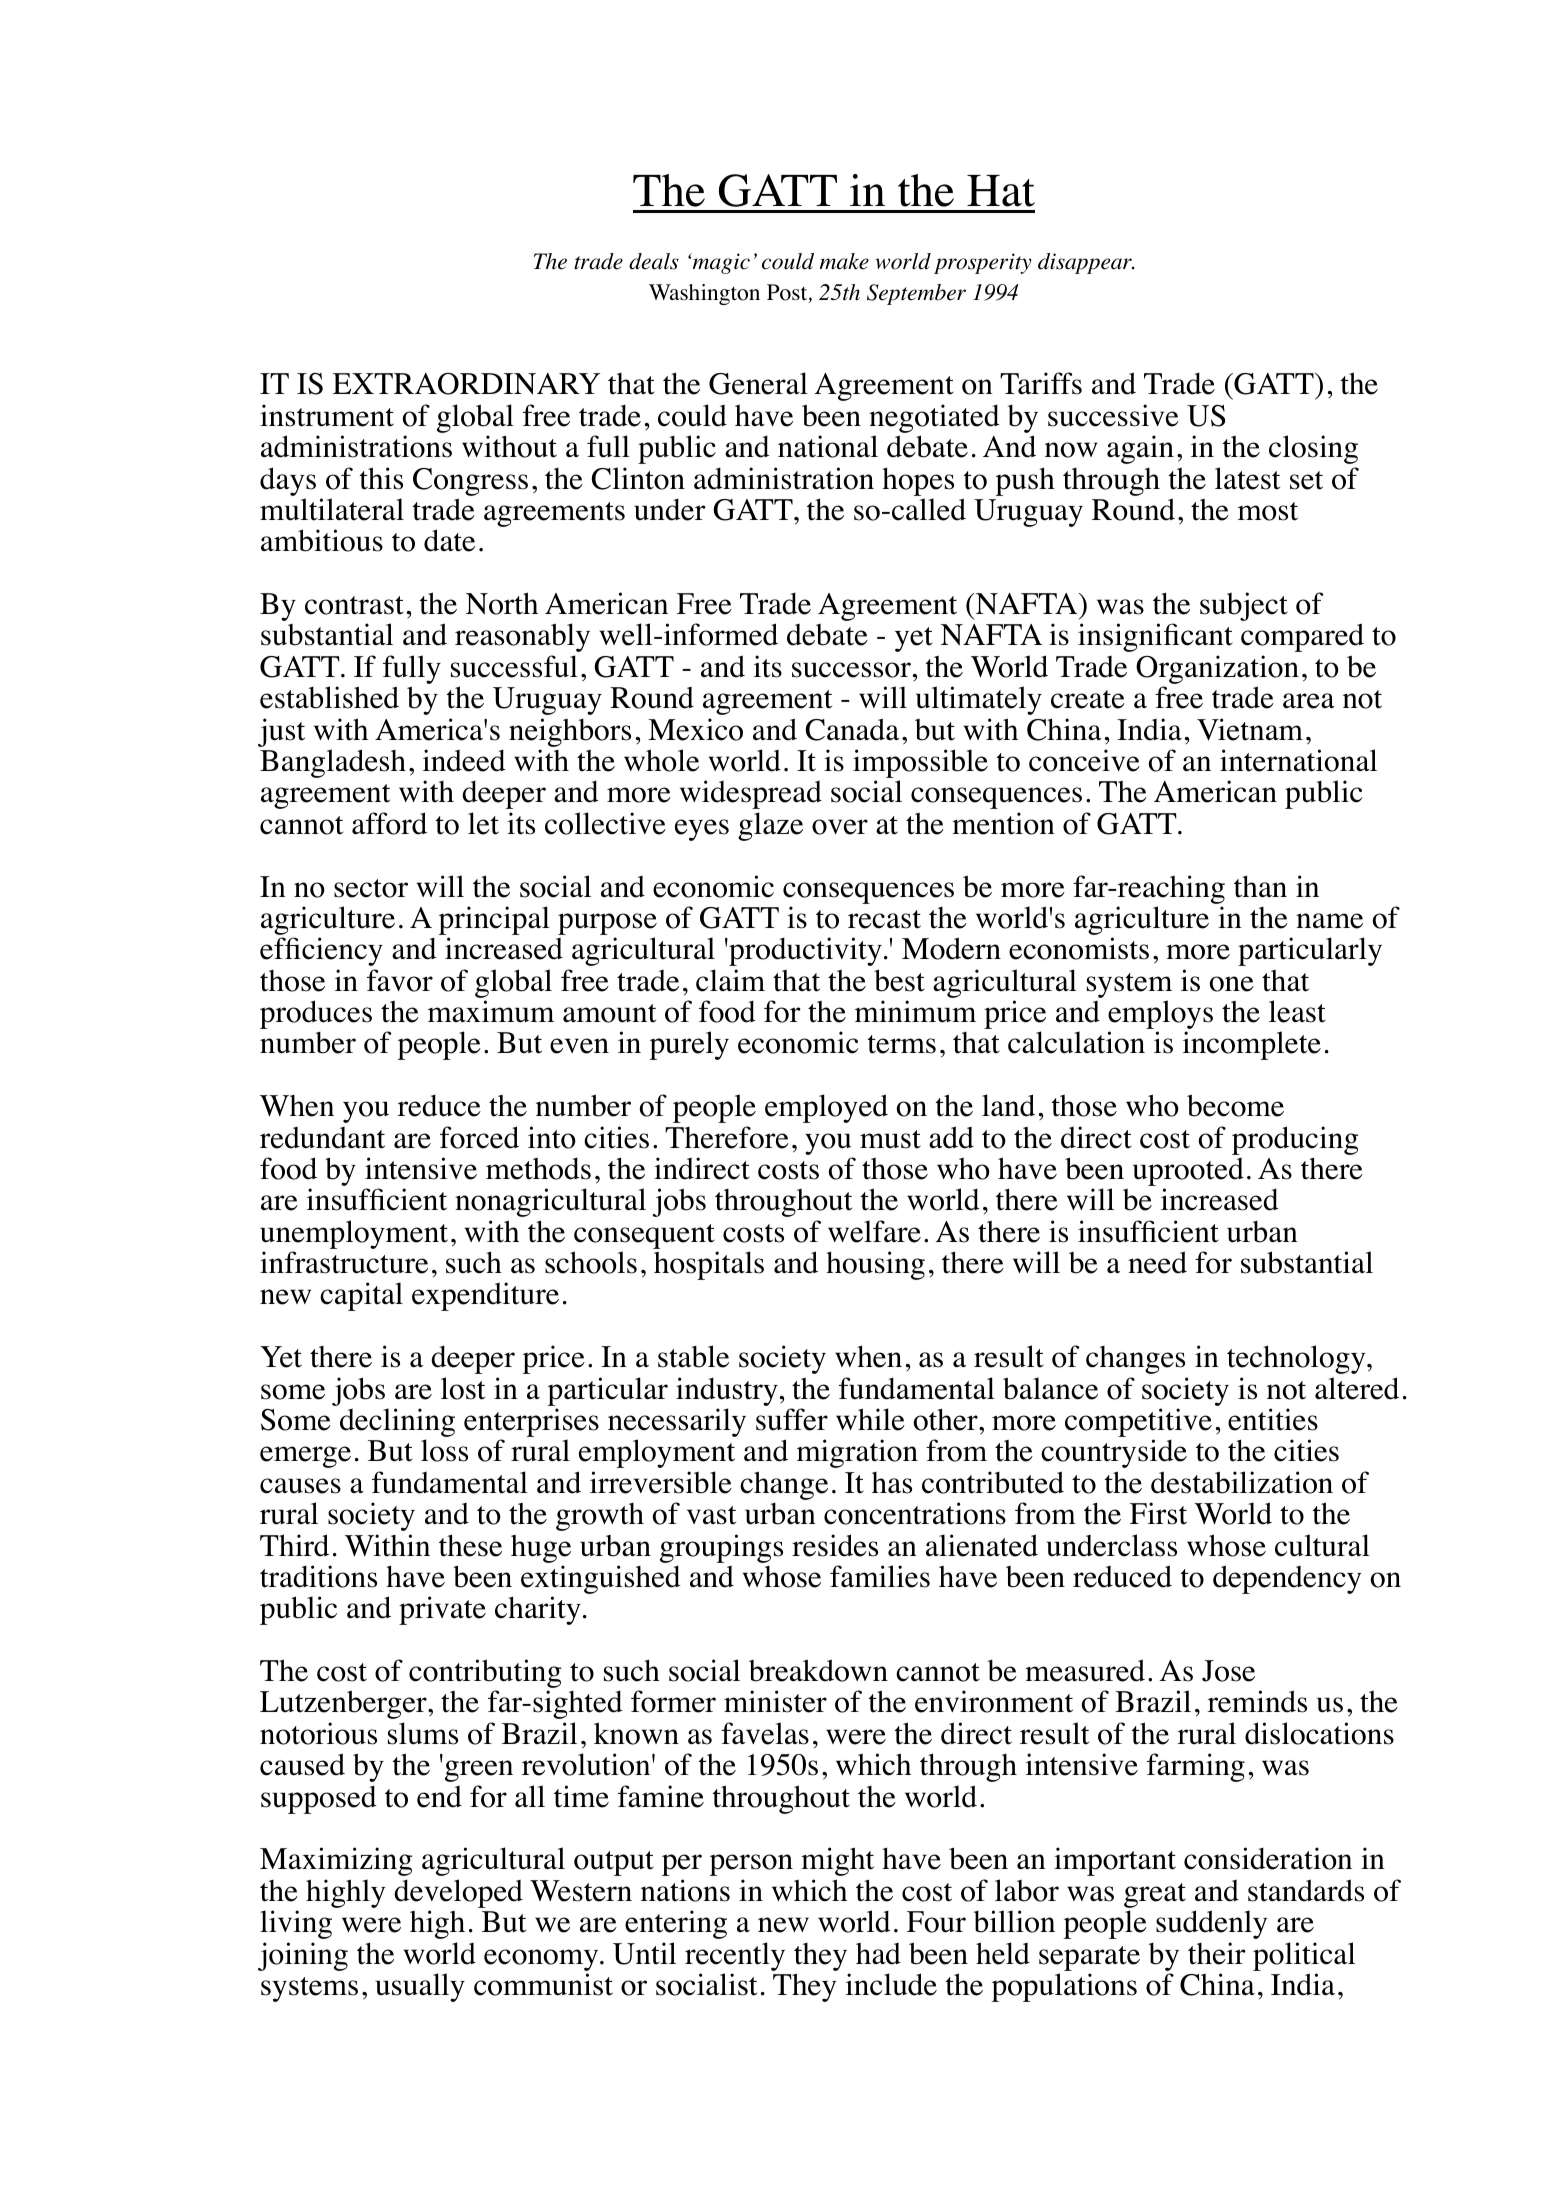  What do you see at coordinates (1086, 263) in the screenshot?
I see `disappear` at bounding box center [1086, 263].
